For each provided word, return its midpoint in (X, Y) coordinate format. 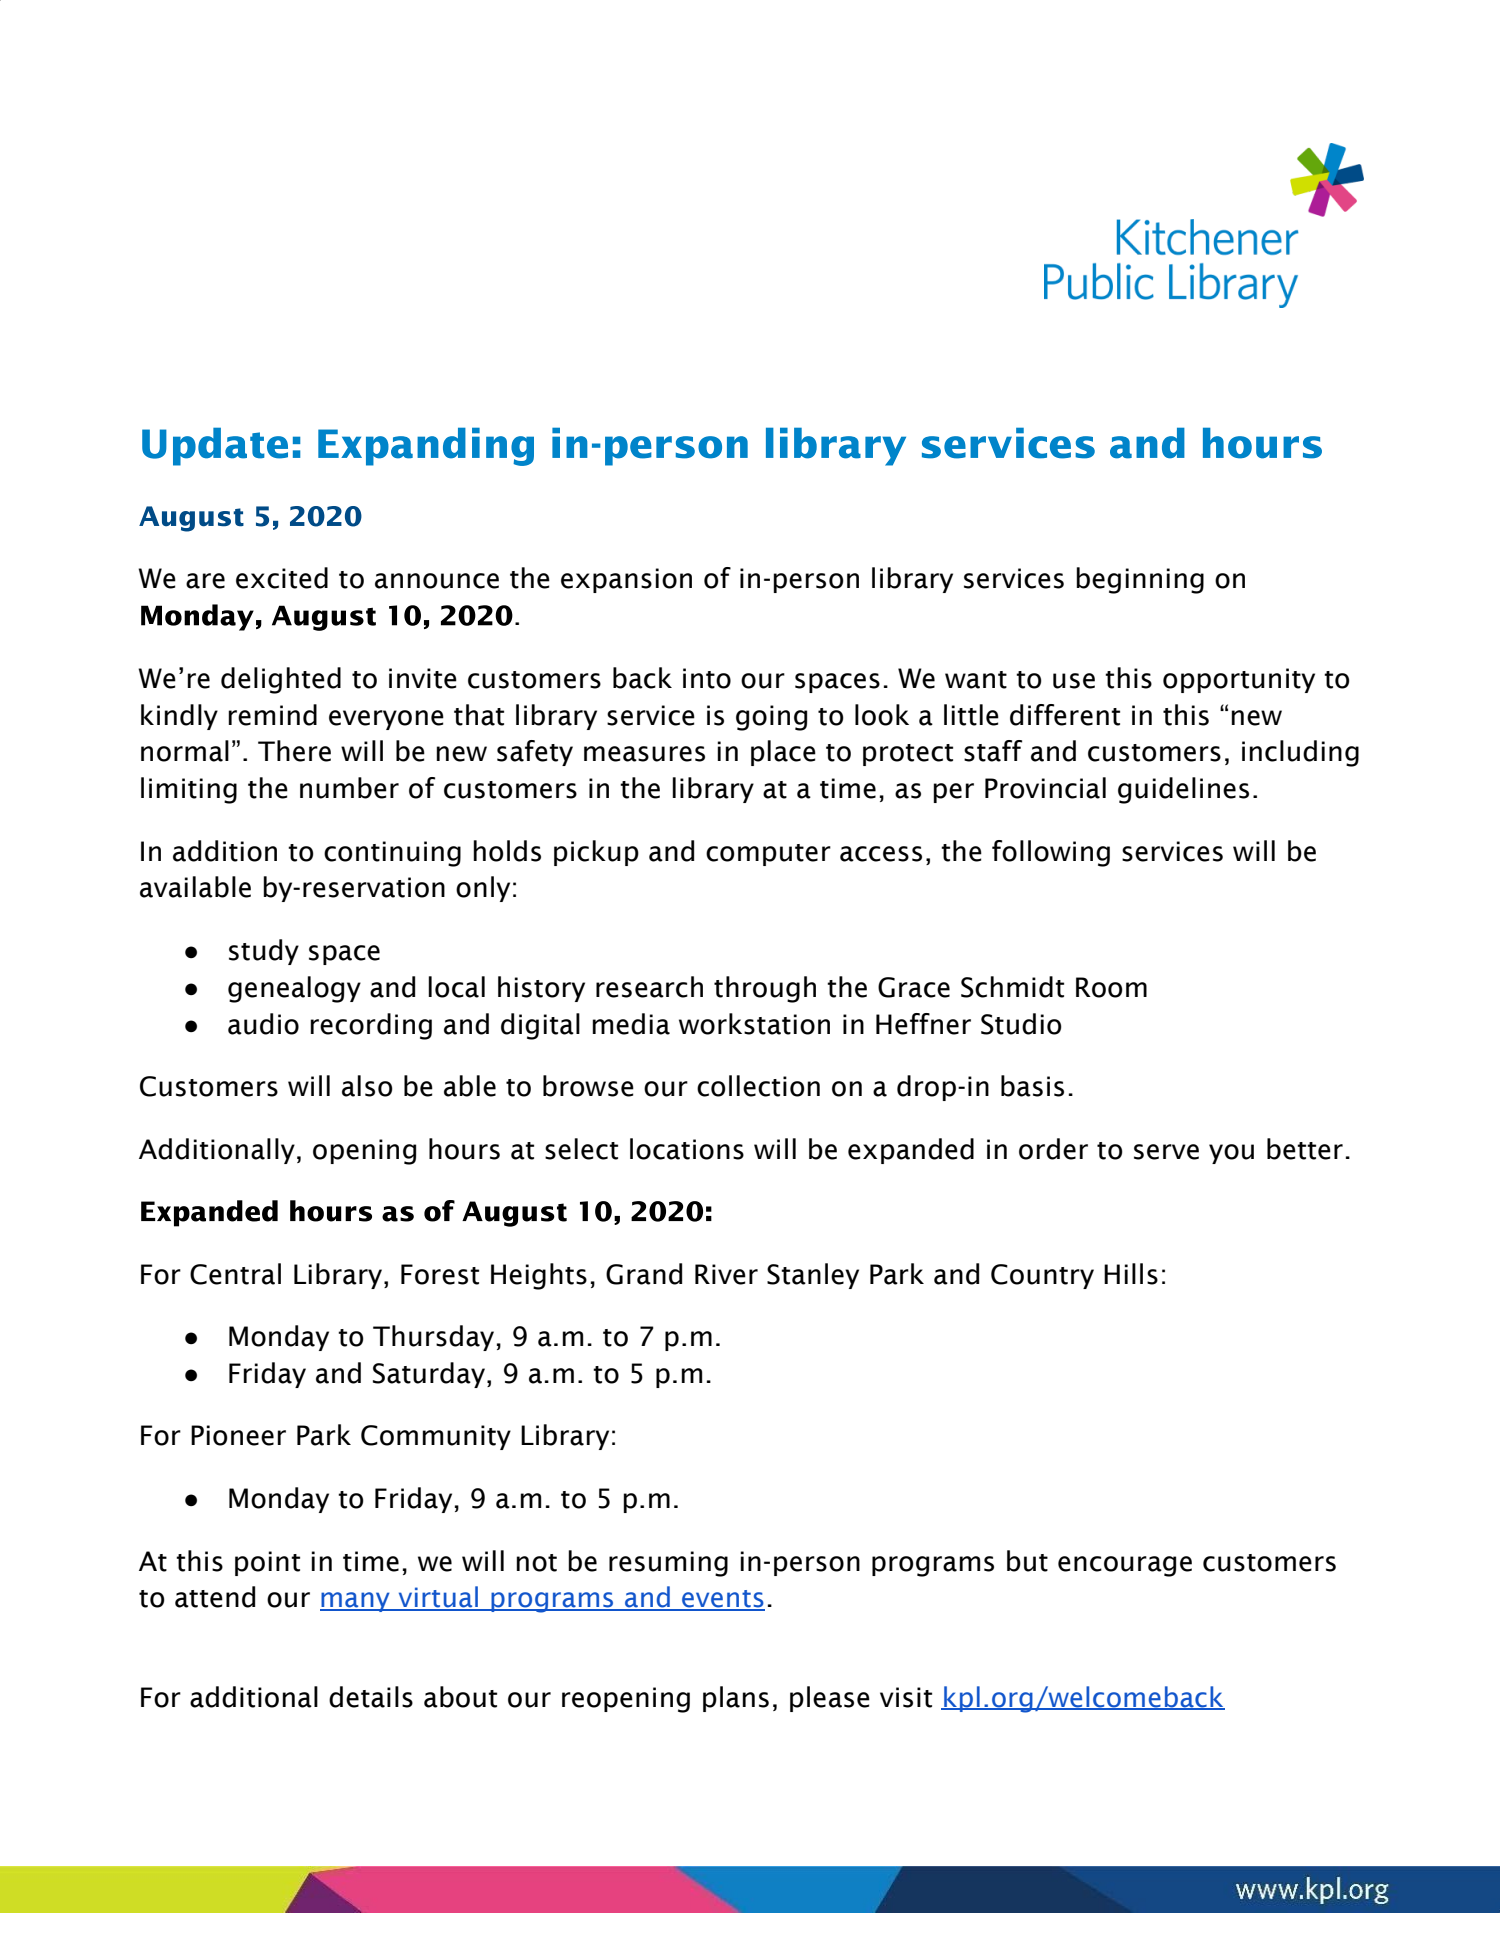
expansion (626, 580)
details (371, 1697)
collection (758, 1086)
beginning (1140, 580)
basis (1032, 1086)
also (367, 1086)
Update (215, 447)
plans (736, 1699)
